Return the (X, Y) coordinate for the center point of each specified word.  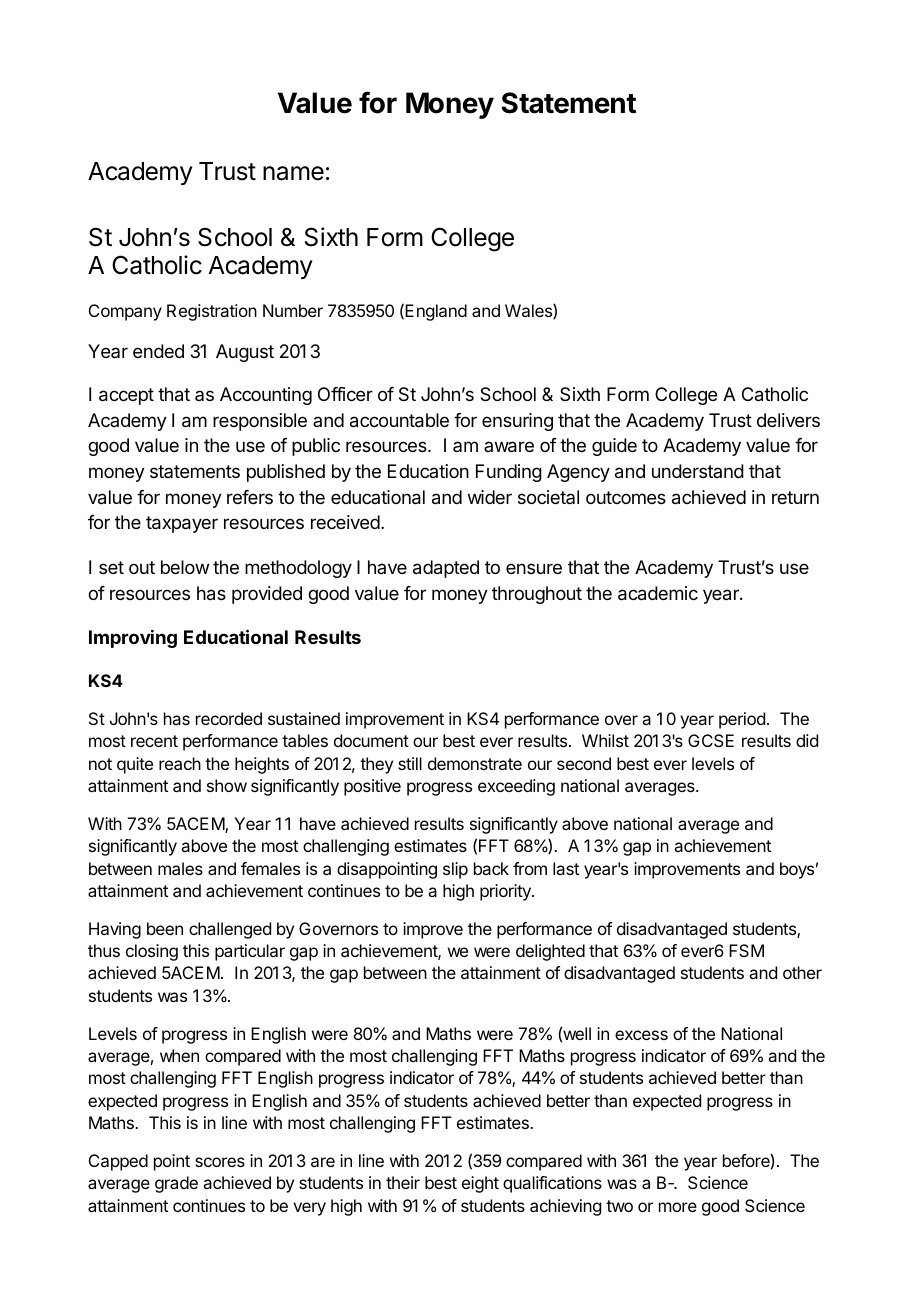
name (293, 173)
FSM (746, 950)
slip (455, 870)
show (227, 785)
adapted (446, 569)
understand (698, 471)
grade (176, 1184)
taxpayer (182, 524)
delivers (788, 420)
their (403, 1182)
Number (293, 310)
